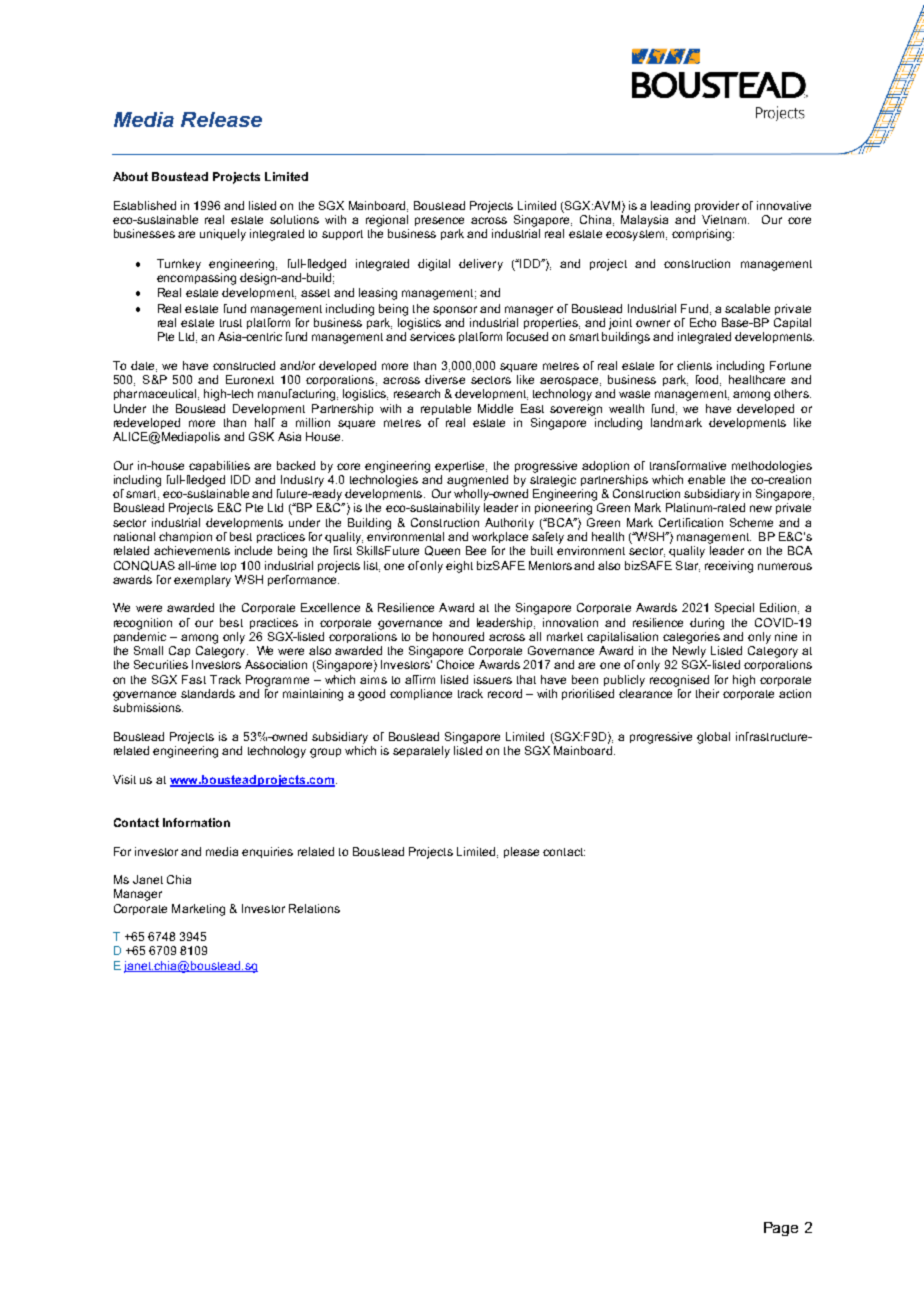  I want to click on capabilities, so click(219, 466).
